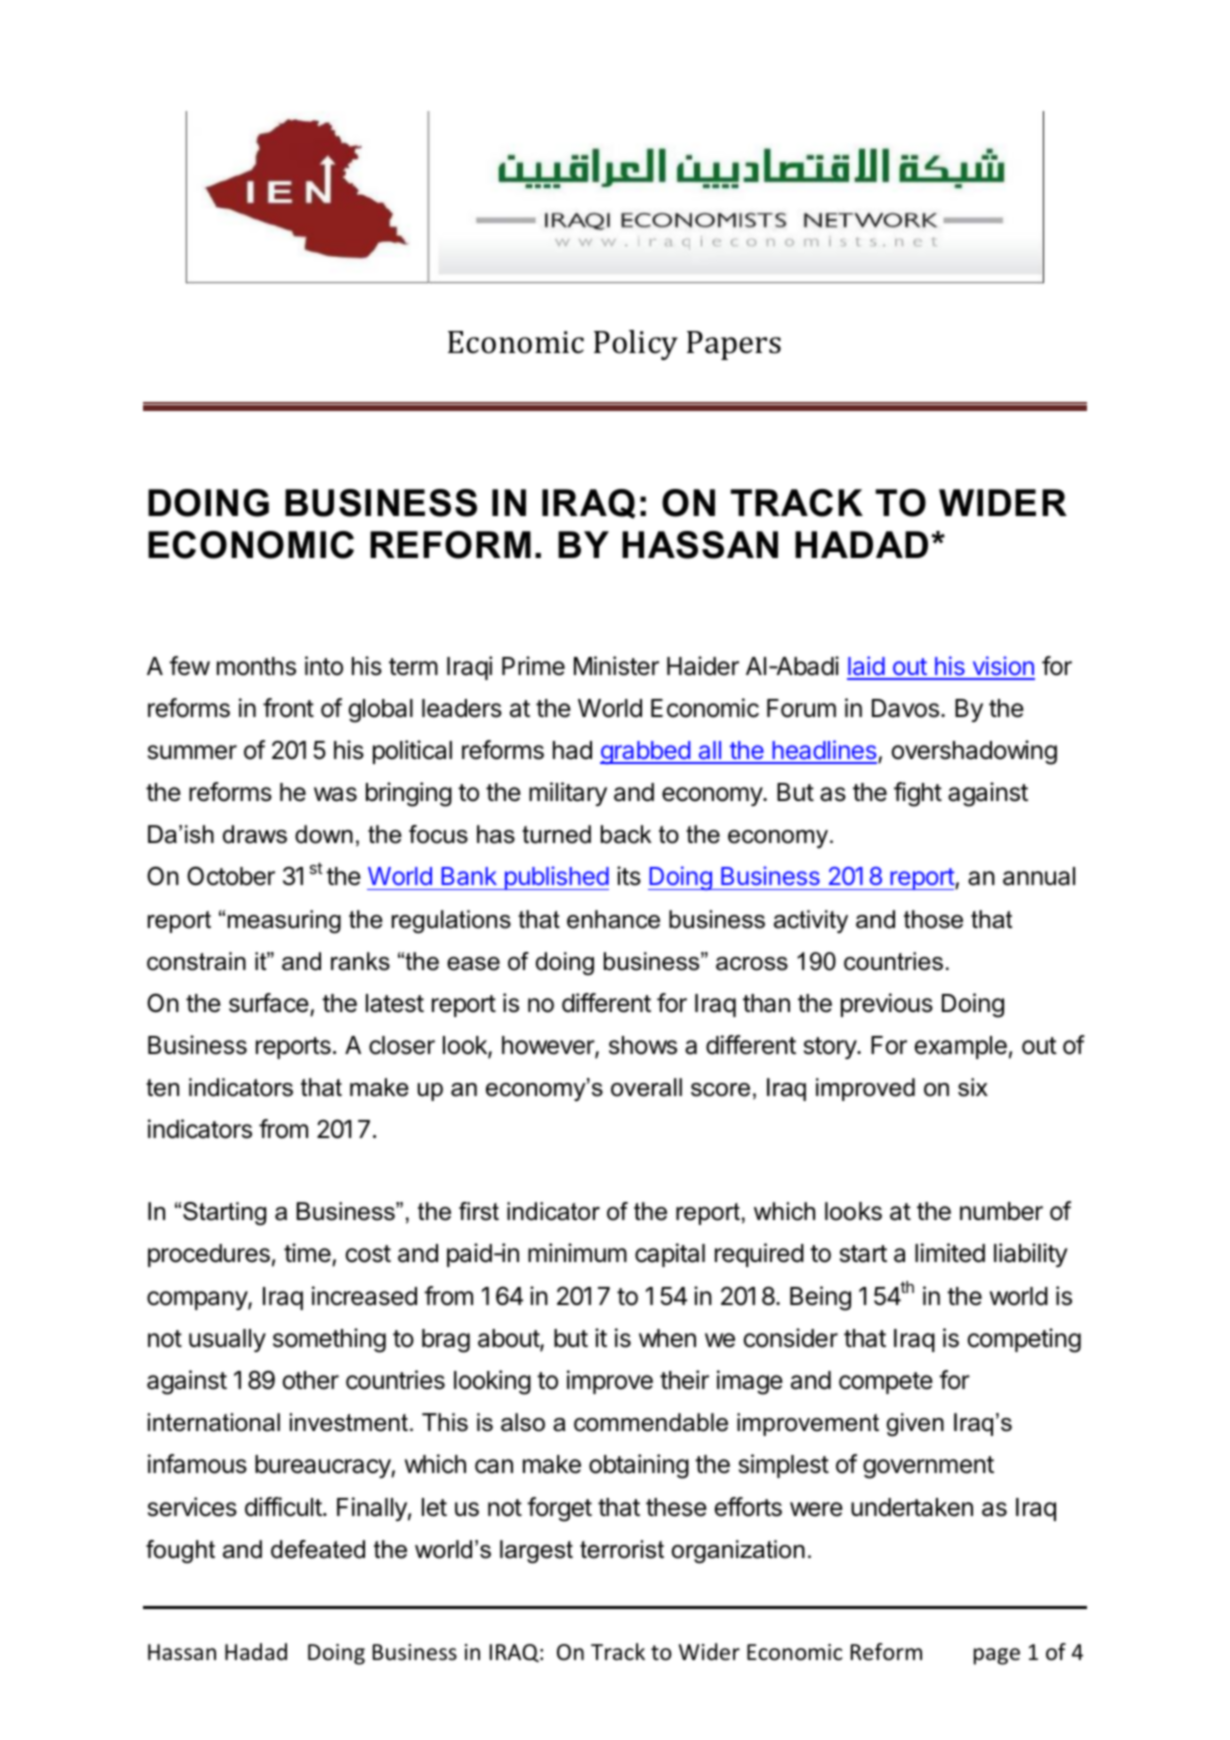  I want to click on terrorist, so click(622, 1549).
